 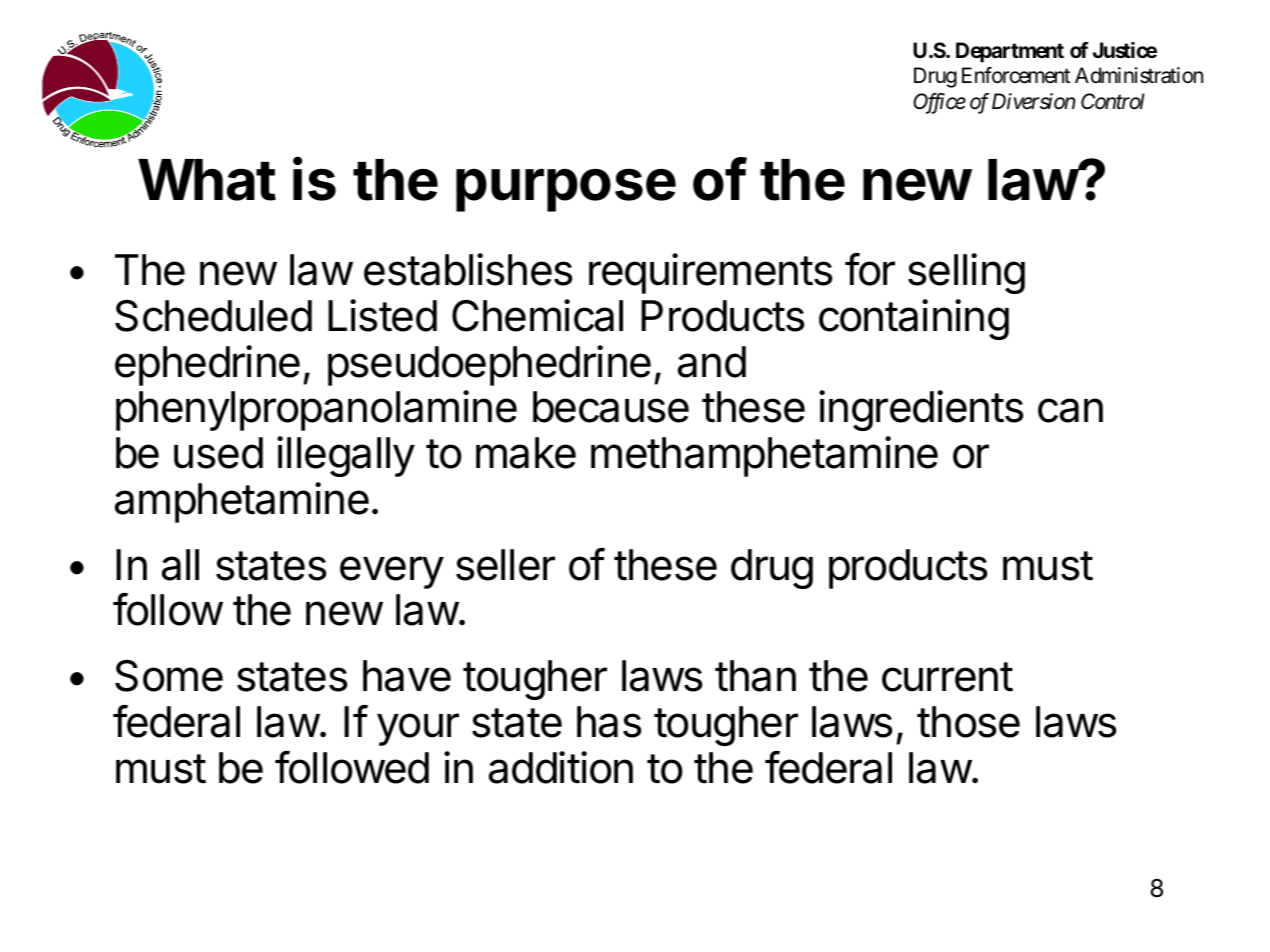 What do you see at coordinates (968, 722) in the document?
I see `those` at bounding box center [968, 722].
